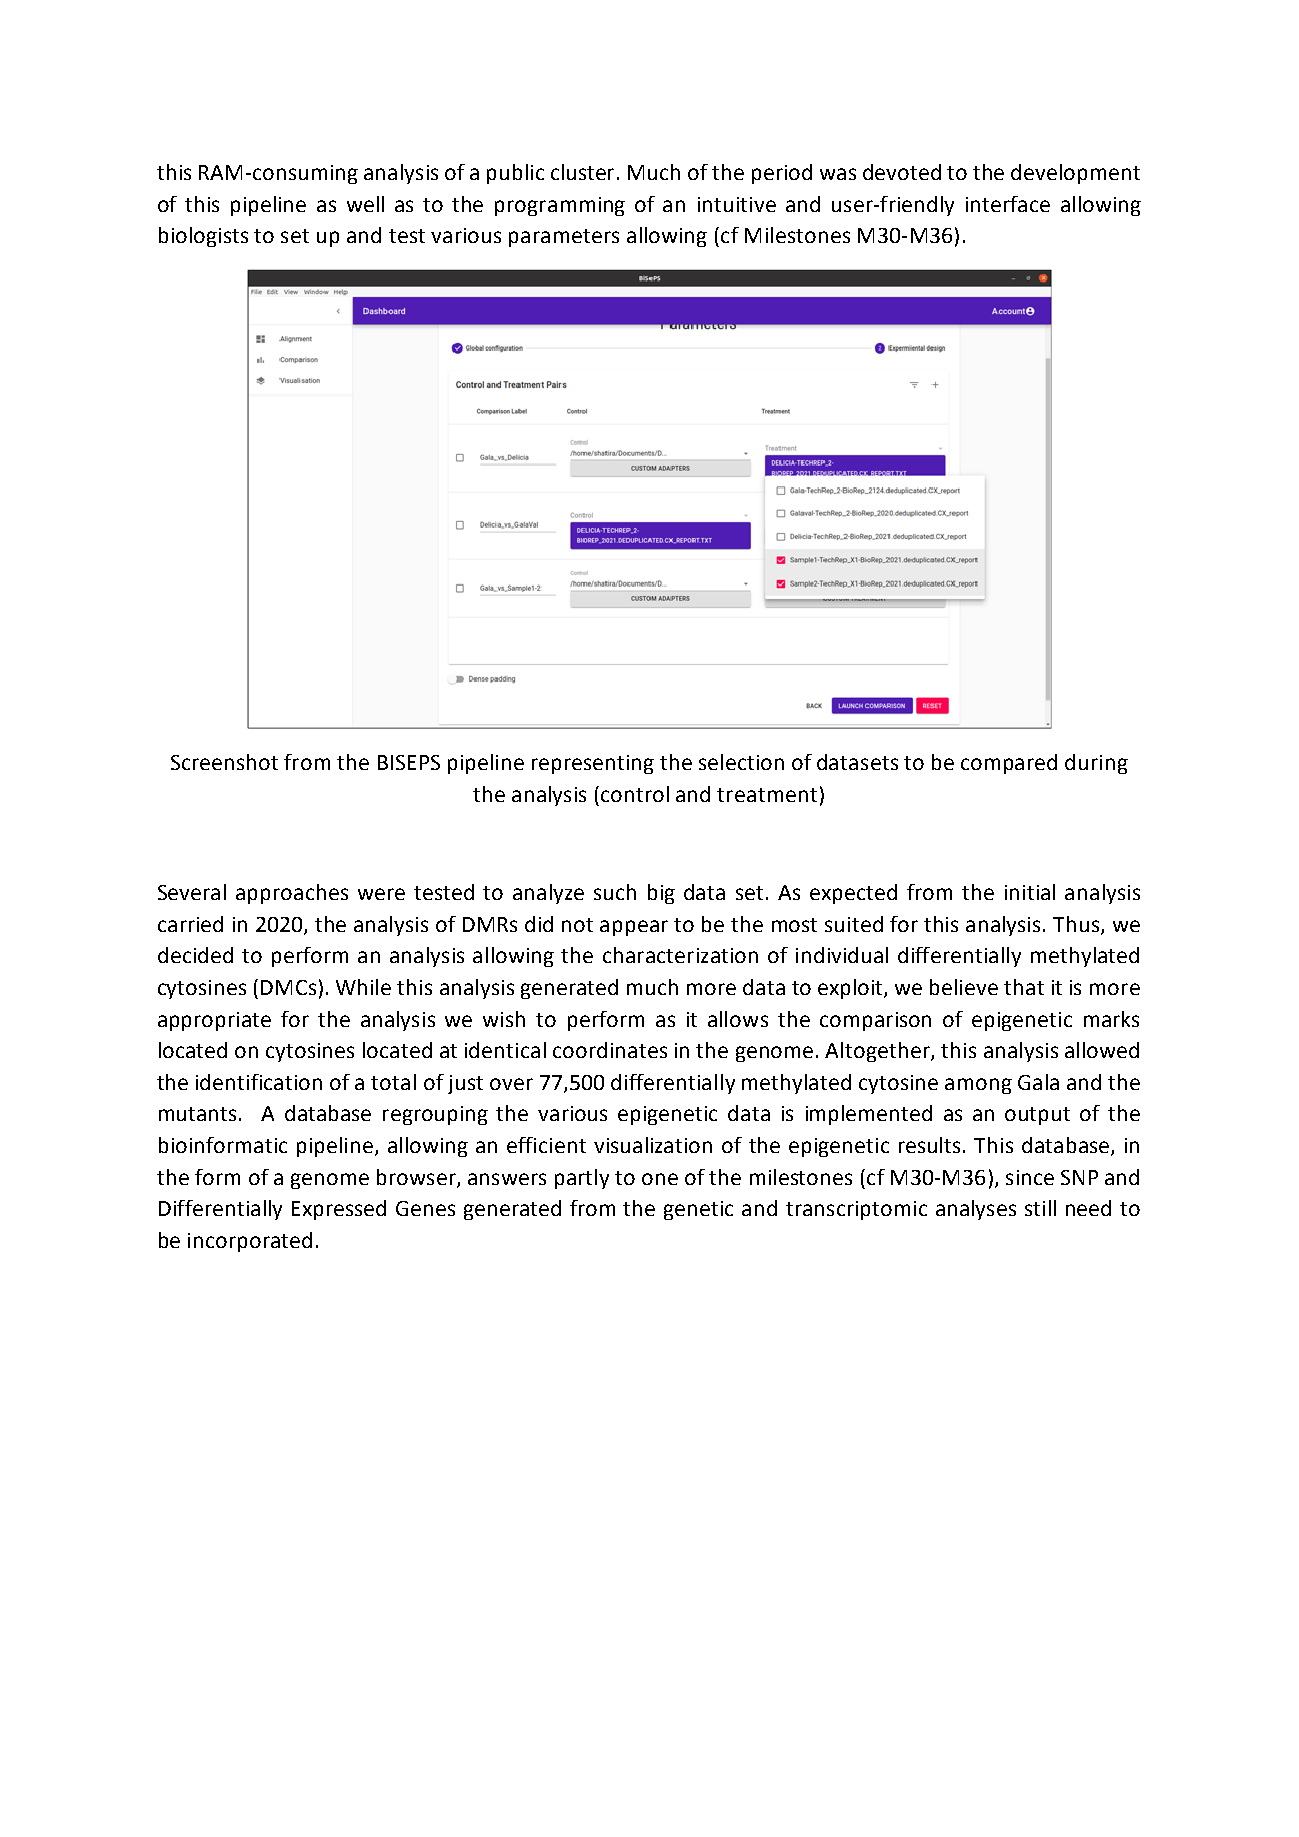  I want to click on parameters, so click(564, 238).
